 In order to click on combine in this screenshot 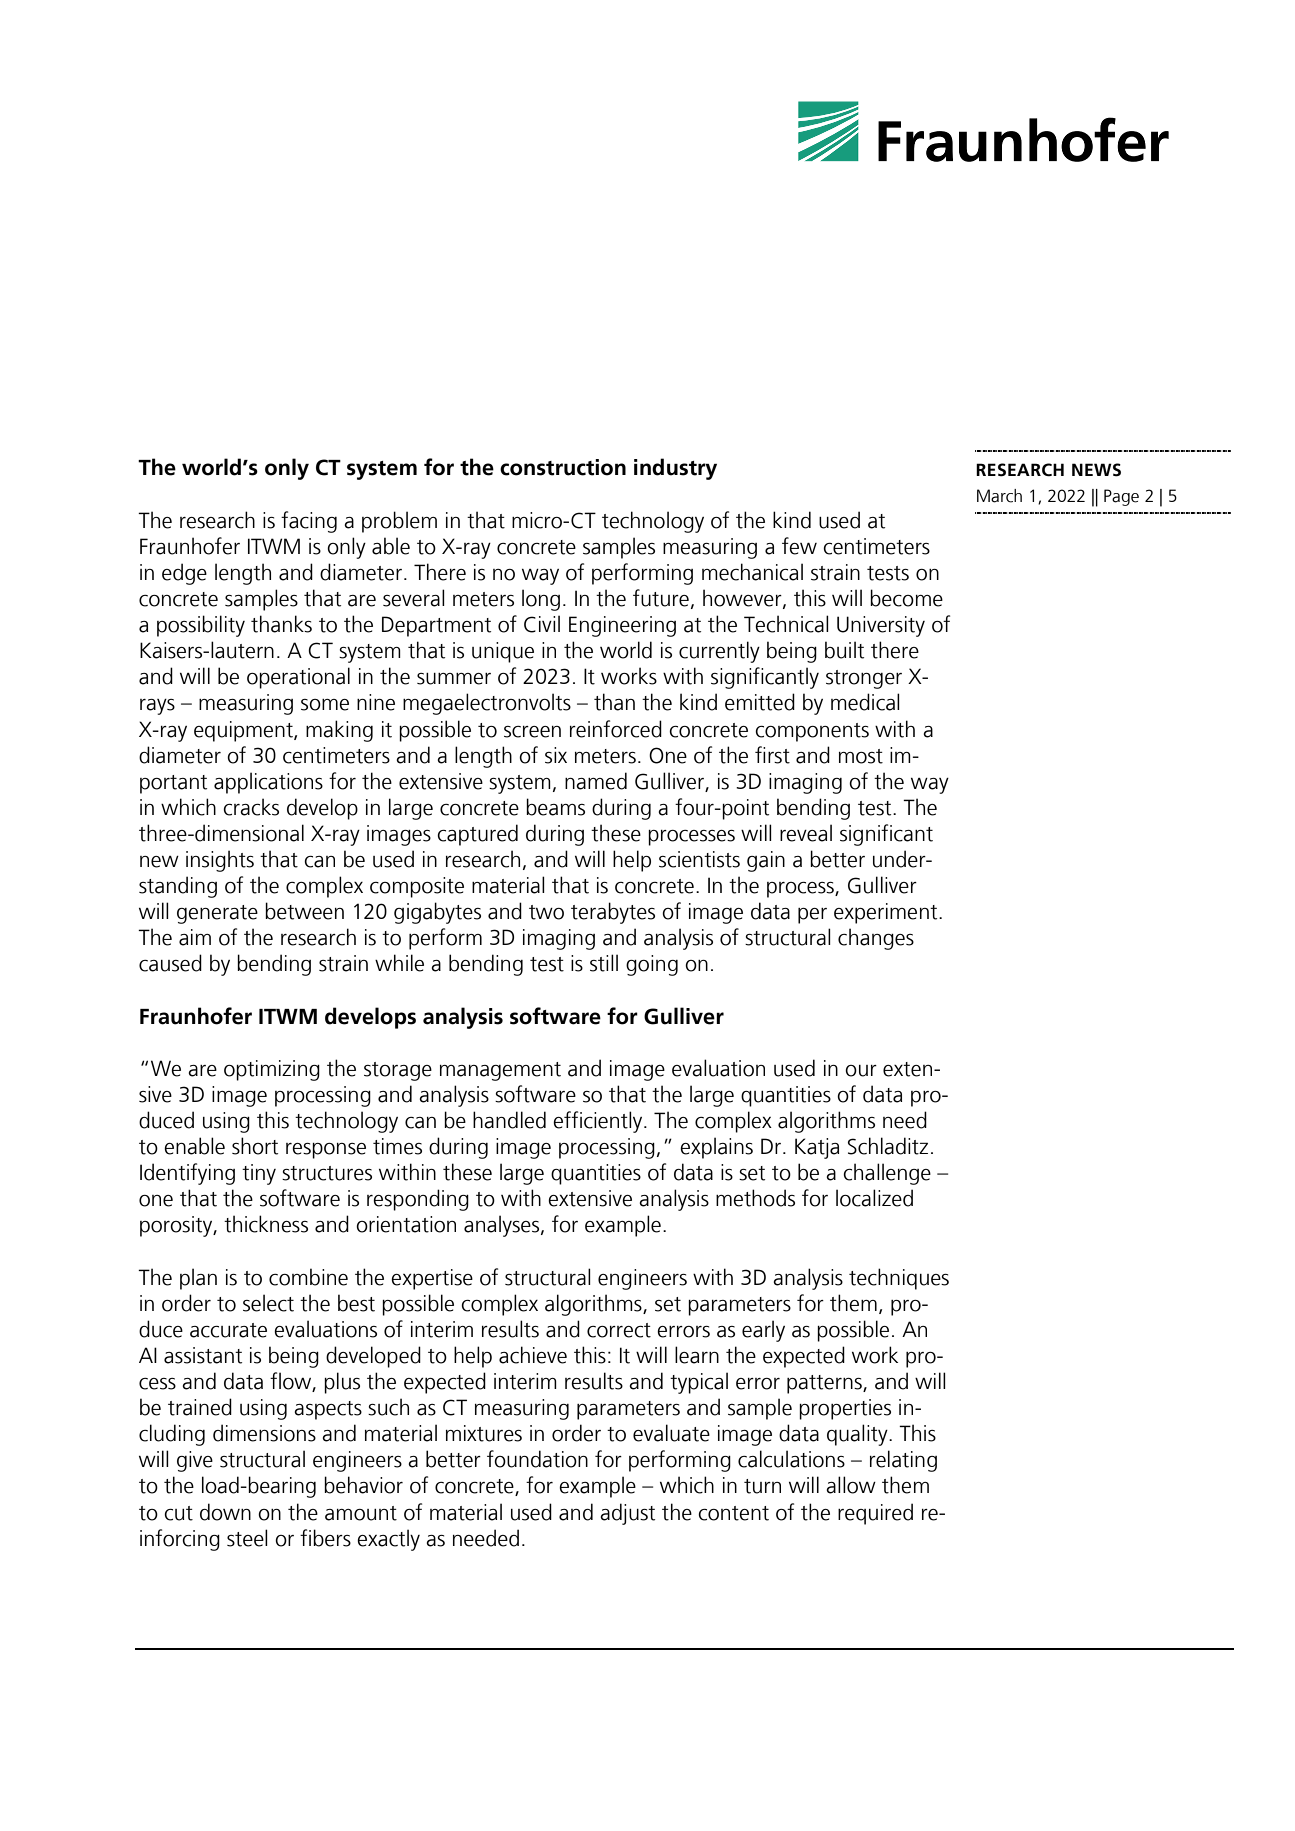, I will do `click(308, 1277)`.
